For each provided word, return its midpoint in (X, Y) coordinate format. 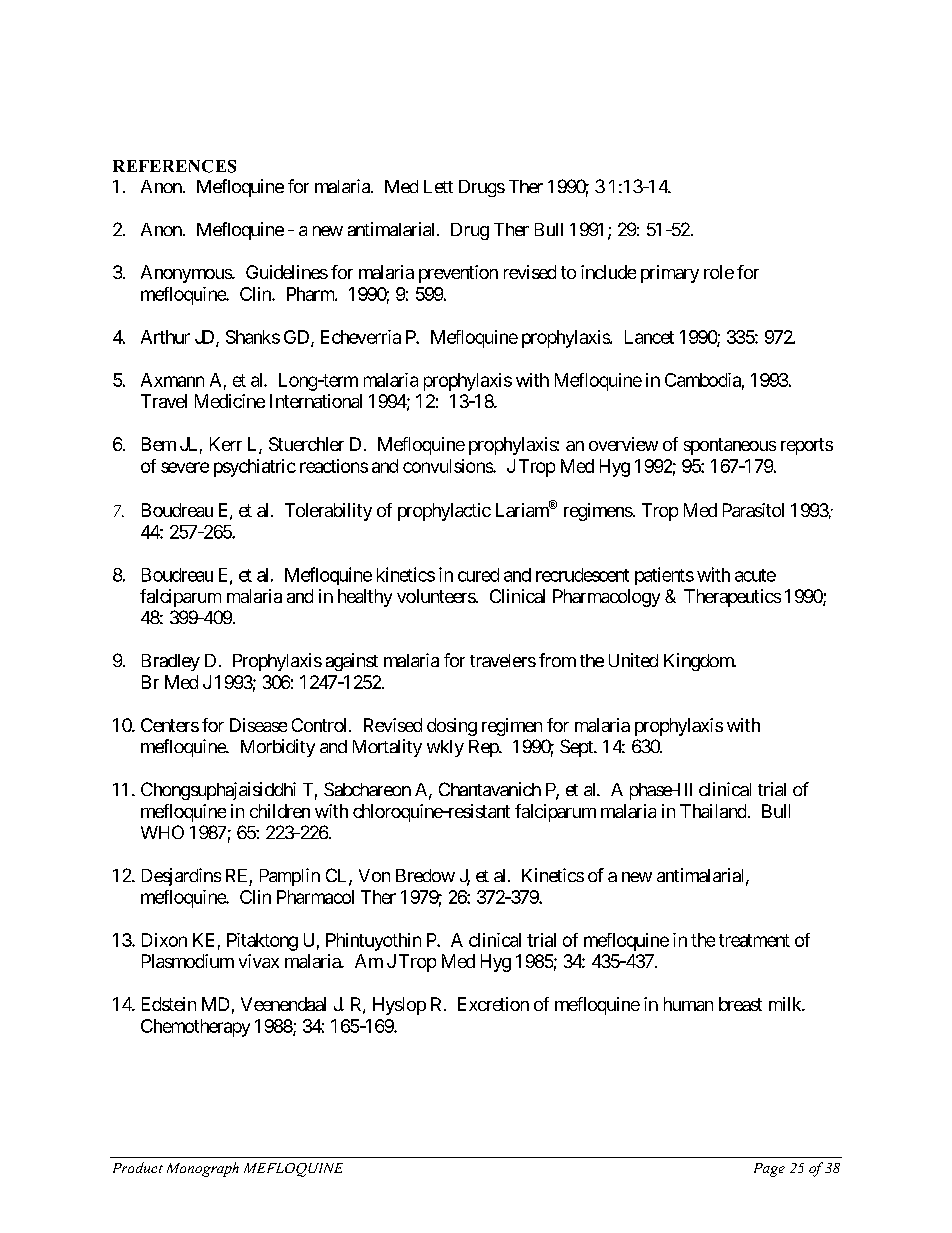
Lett (438, 186)
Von (374, 875)
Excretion (493, 1004)
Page (769, 1170)
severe (185, 467)
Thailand (713, 811)
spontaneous (730, 446)
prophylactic (444, 512)
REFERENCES (174, 166)
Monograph (203, 1169)
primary (670, 274)
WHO (162, 832)
